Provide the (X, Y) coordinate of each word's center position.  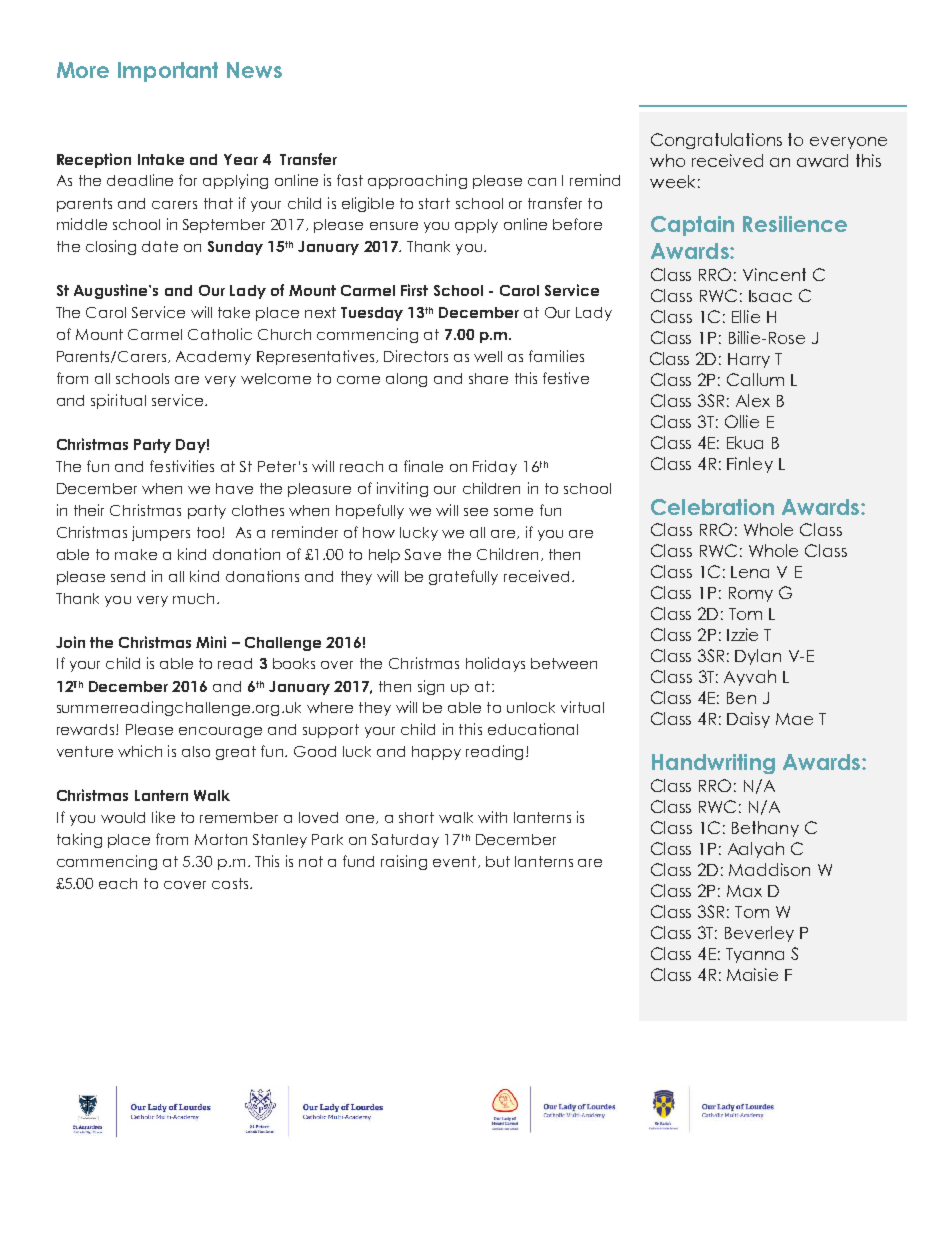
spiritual (118, 401)
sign (431, 687)
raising (404, 862)
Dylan (758, 657)
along (406, 380)
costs (231, 883)
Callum (755, 379)
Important (168, 72)
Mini (211, 642)
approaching (417, 181)
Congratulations (716, 141)
